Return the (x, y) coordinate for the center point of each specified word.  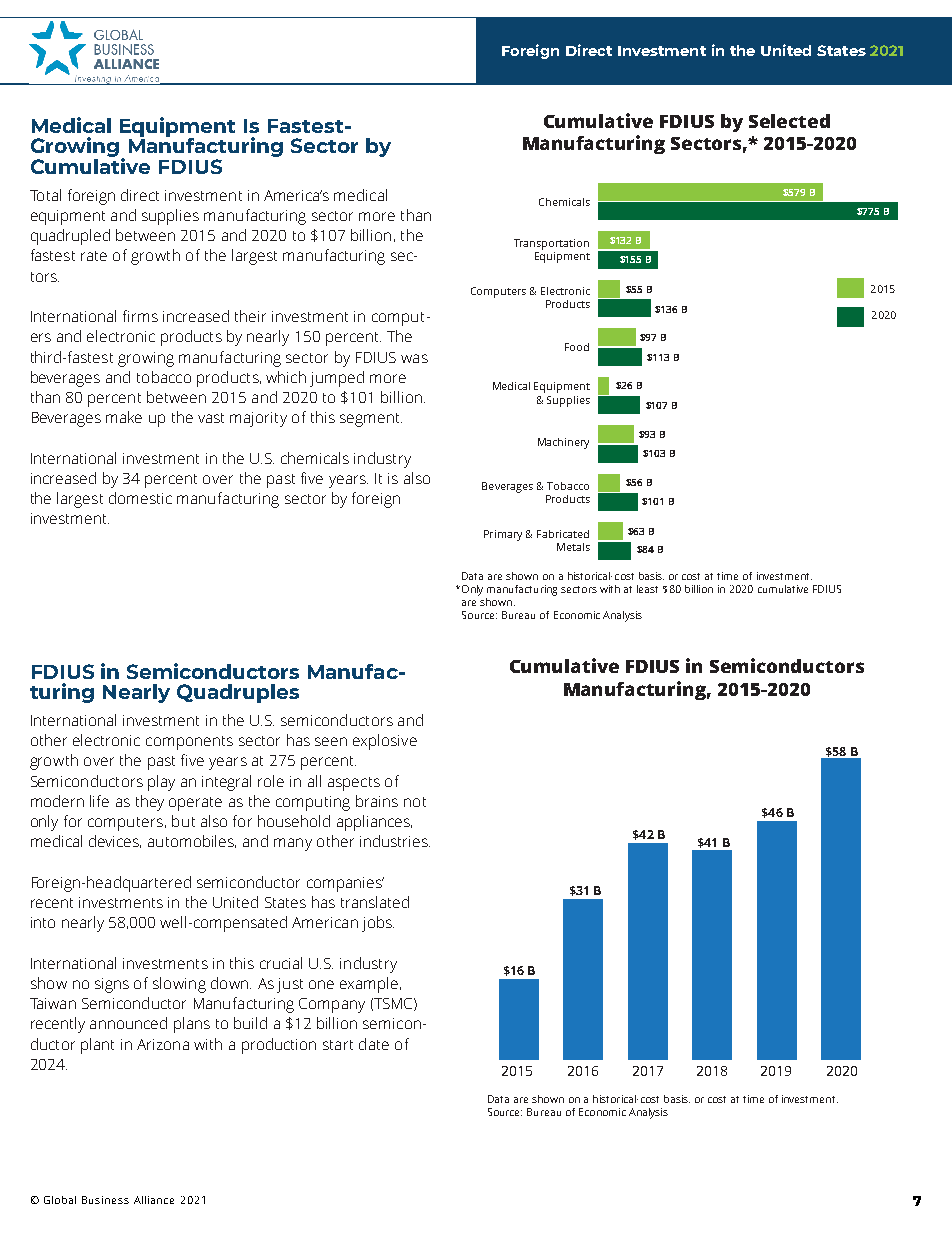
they (150, 803)
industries (395, 841)
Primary (503, 535)
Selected (789, 121)
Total (45, 195)
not (415, 802)
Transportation (551, 244)
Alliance (154, 1200)
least (647, 589)
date (374, 1044)
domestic (140, 498)
